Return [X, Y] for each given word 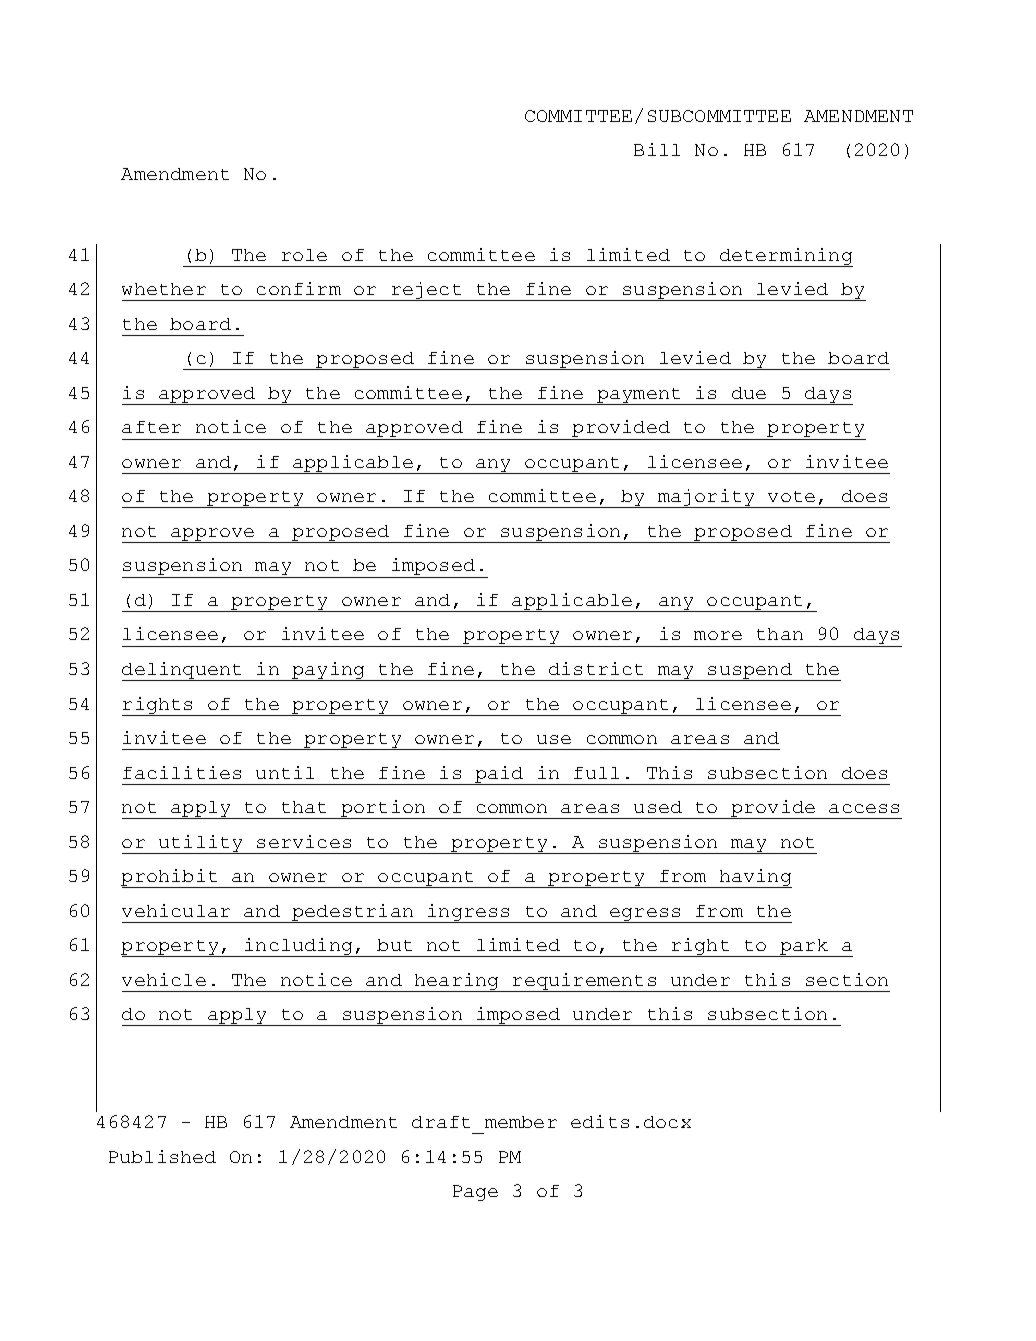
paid [499, 775]
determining [785, 257]
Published [162, 1156]
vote [791, 496]
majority [707, 498]
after [151, 427]
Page [475, 1193]
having [755, 878]
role [304, 255]
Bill [657, 149]
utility [201, 844]
